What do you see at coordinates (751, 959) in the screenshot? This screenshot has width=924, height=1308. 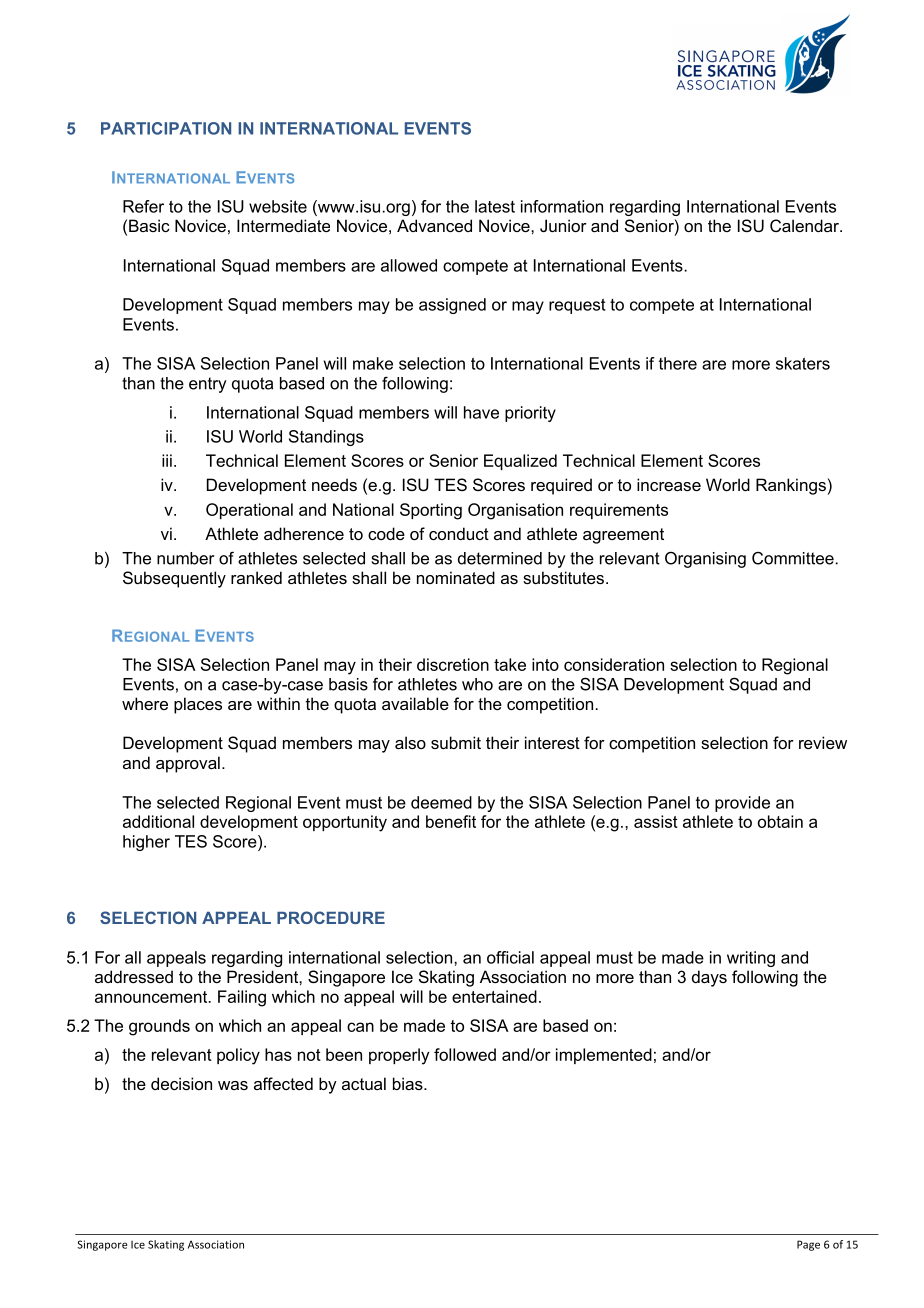 I see `writing` at bounding box center [751, 959].
